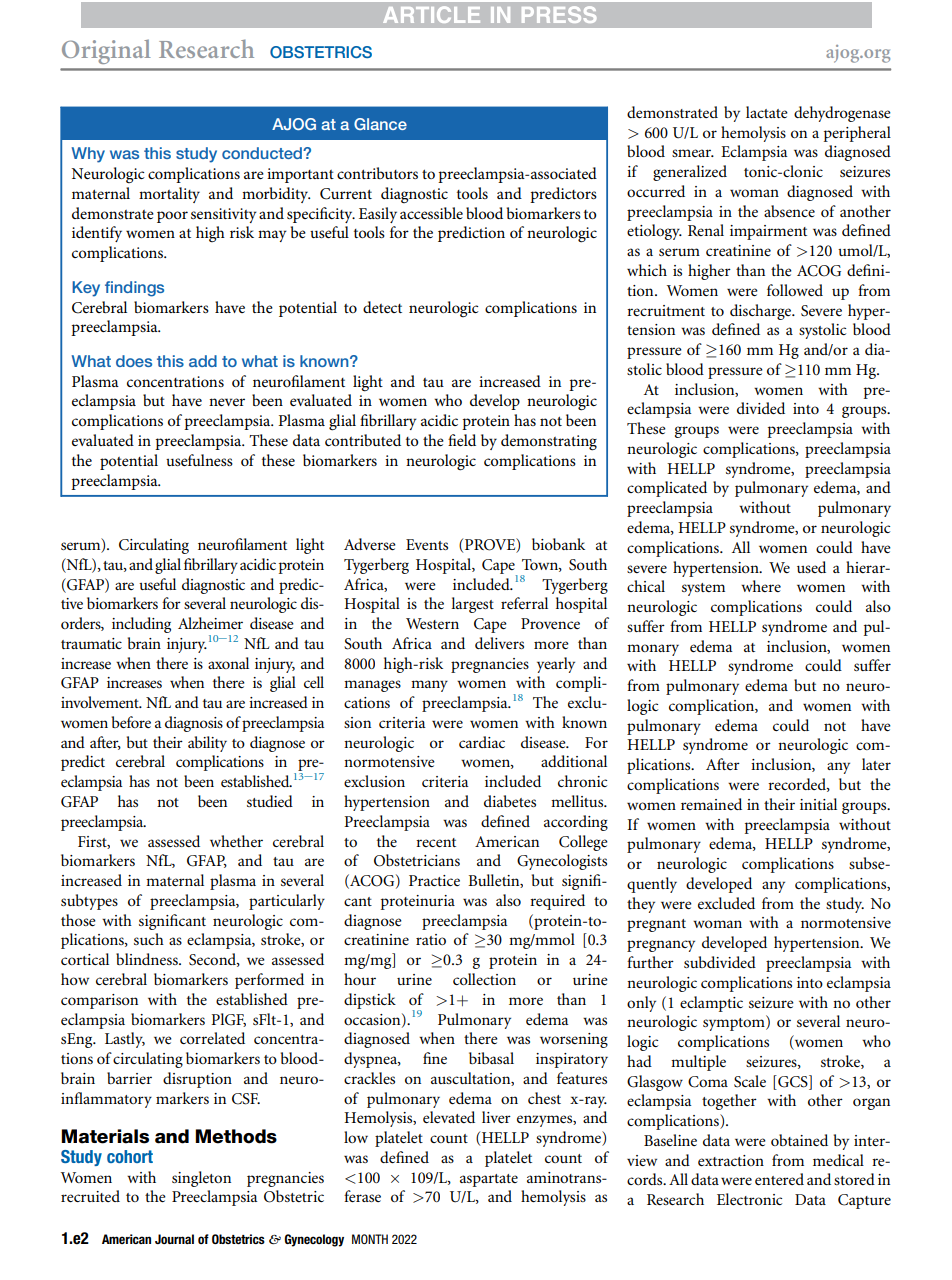 The image size is (952, 1280). Describe the element at coordinates (210, 623) in the screenshot. I see `Alzheimer` at that location.
